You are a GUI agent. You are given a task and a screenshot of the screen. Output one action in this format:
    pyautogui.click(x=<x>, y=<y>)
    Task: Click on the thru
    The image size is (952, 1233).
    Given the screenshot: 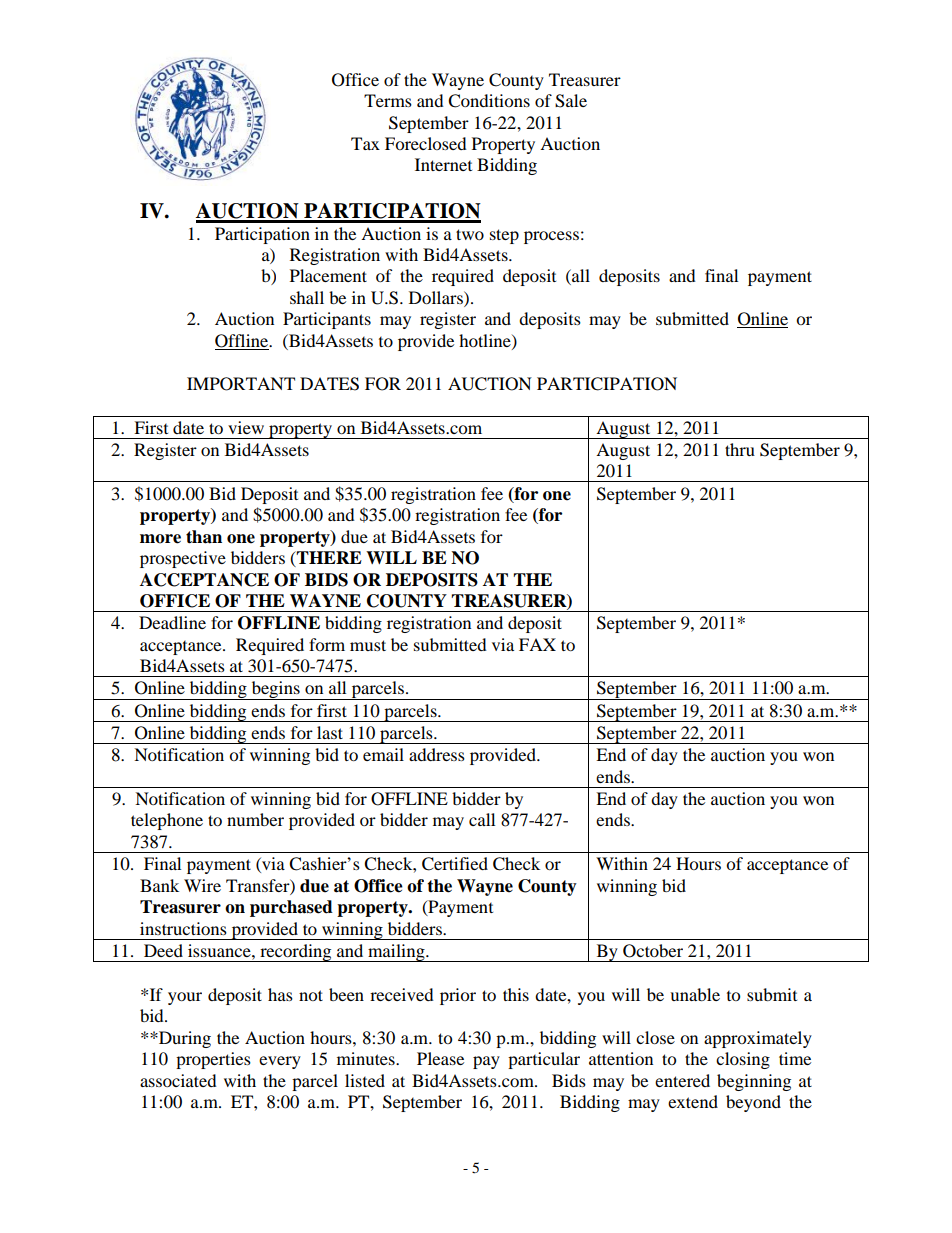 What is the action you would take?
    pyautogui.click(x=740, y=449)
